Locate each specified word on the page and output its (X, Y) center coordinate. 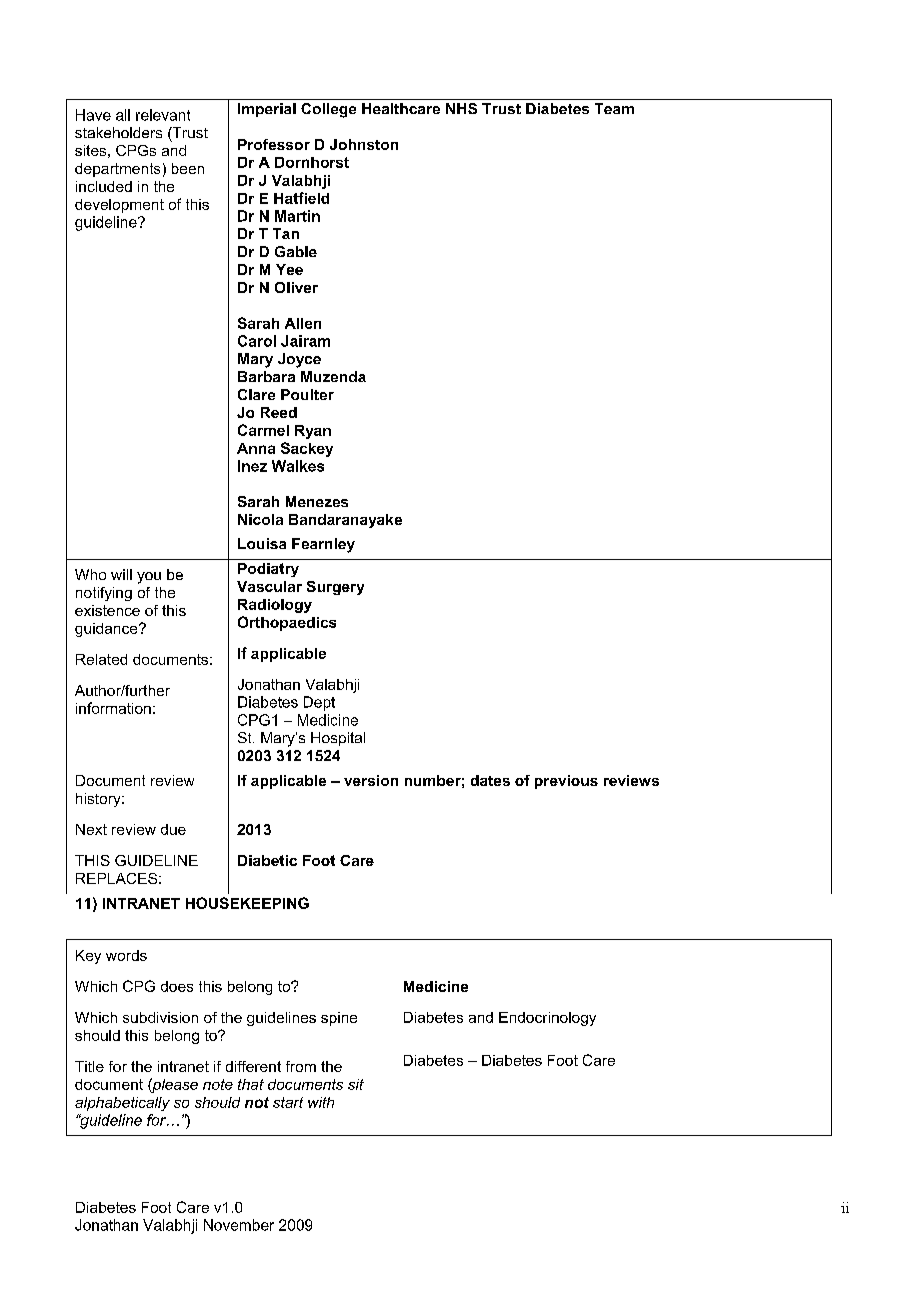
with (321, 1102)
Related (101, 659)
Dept (319, 703)
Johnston (364, 144)
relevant (163, 115)
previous (566, 782)
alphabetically (122, 1104)
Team (614, 108)
